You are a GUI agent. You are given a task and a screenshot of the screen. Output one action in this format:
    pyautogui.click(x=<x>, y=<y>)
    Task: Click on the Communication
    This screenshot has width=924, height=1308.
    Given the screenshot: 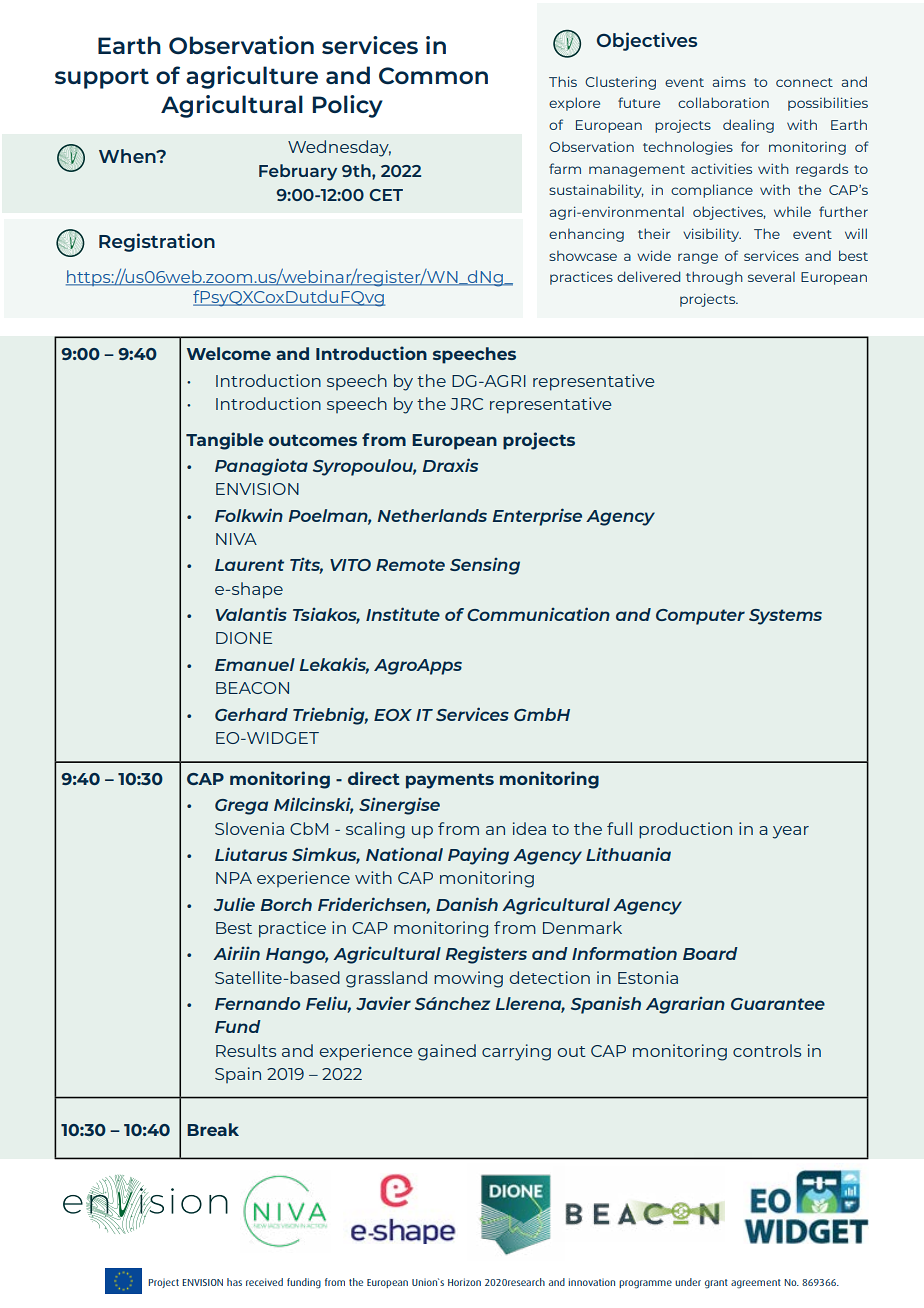 What is the action you would take?
    pyautogui.click(x=538, y=614)
